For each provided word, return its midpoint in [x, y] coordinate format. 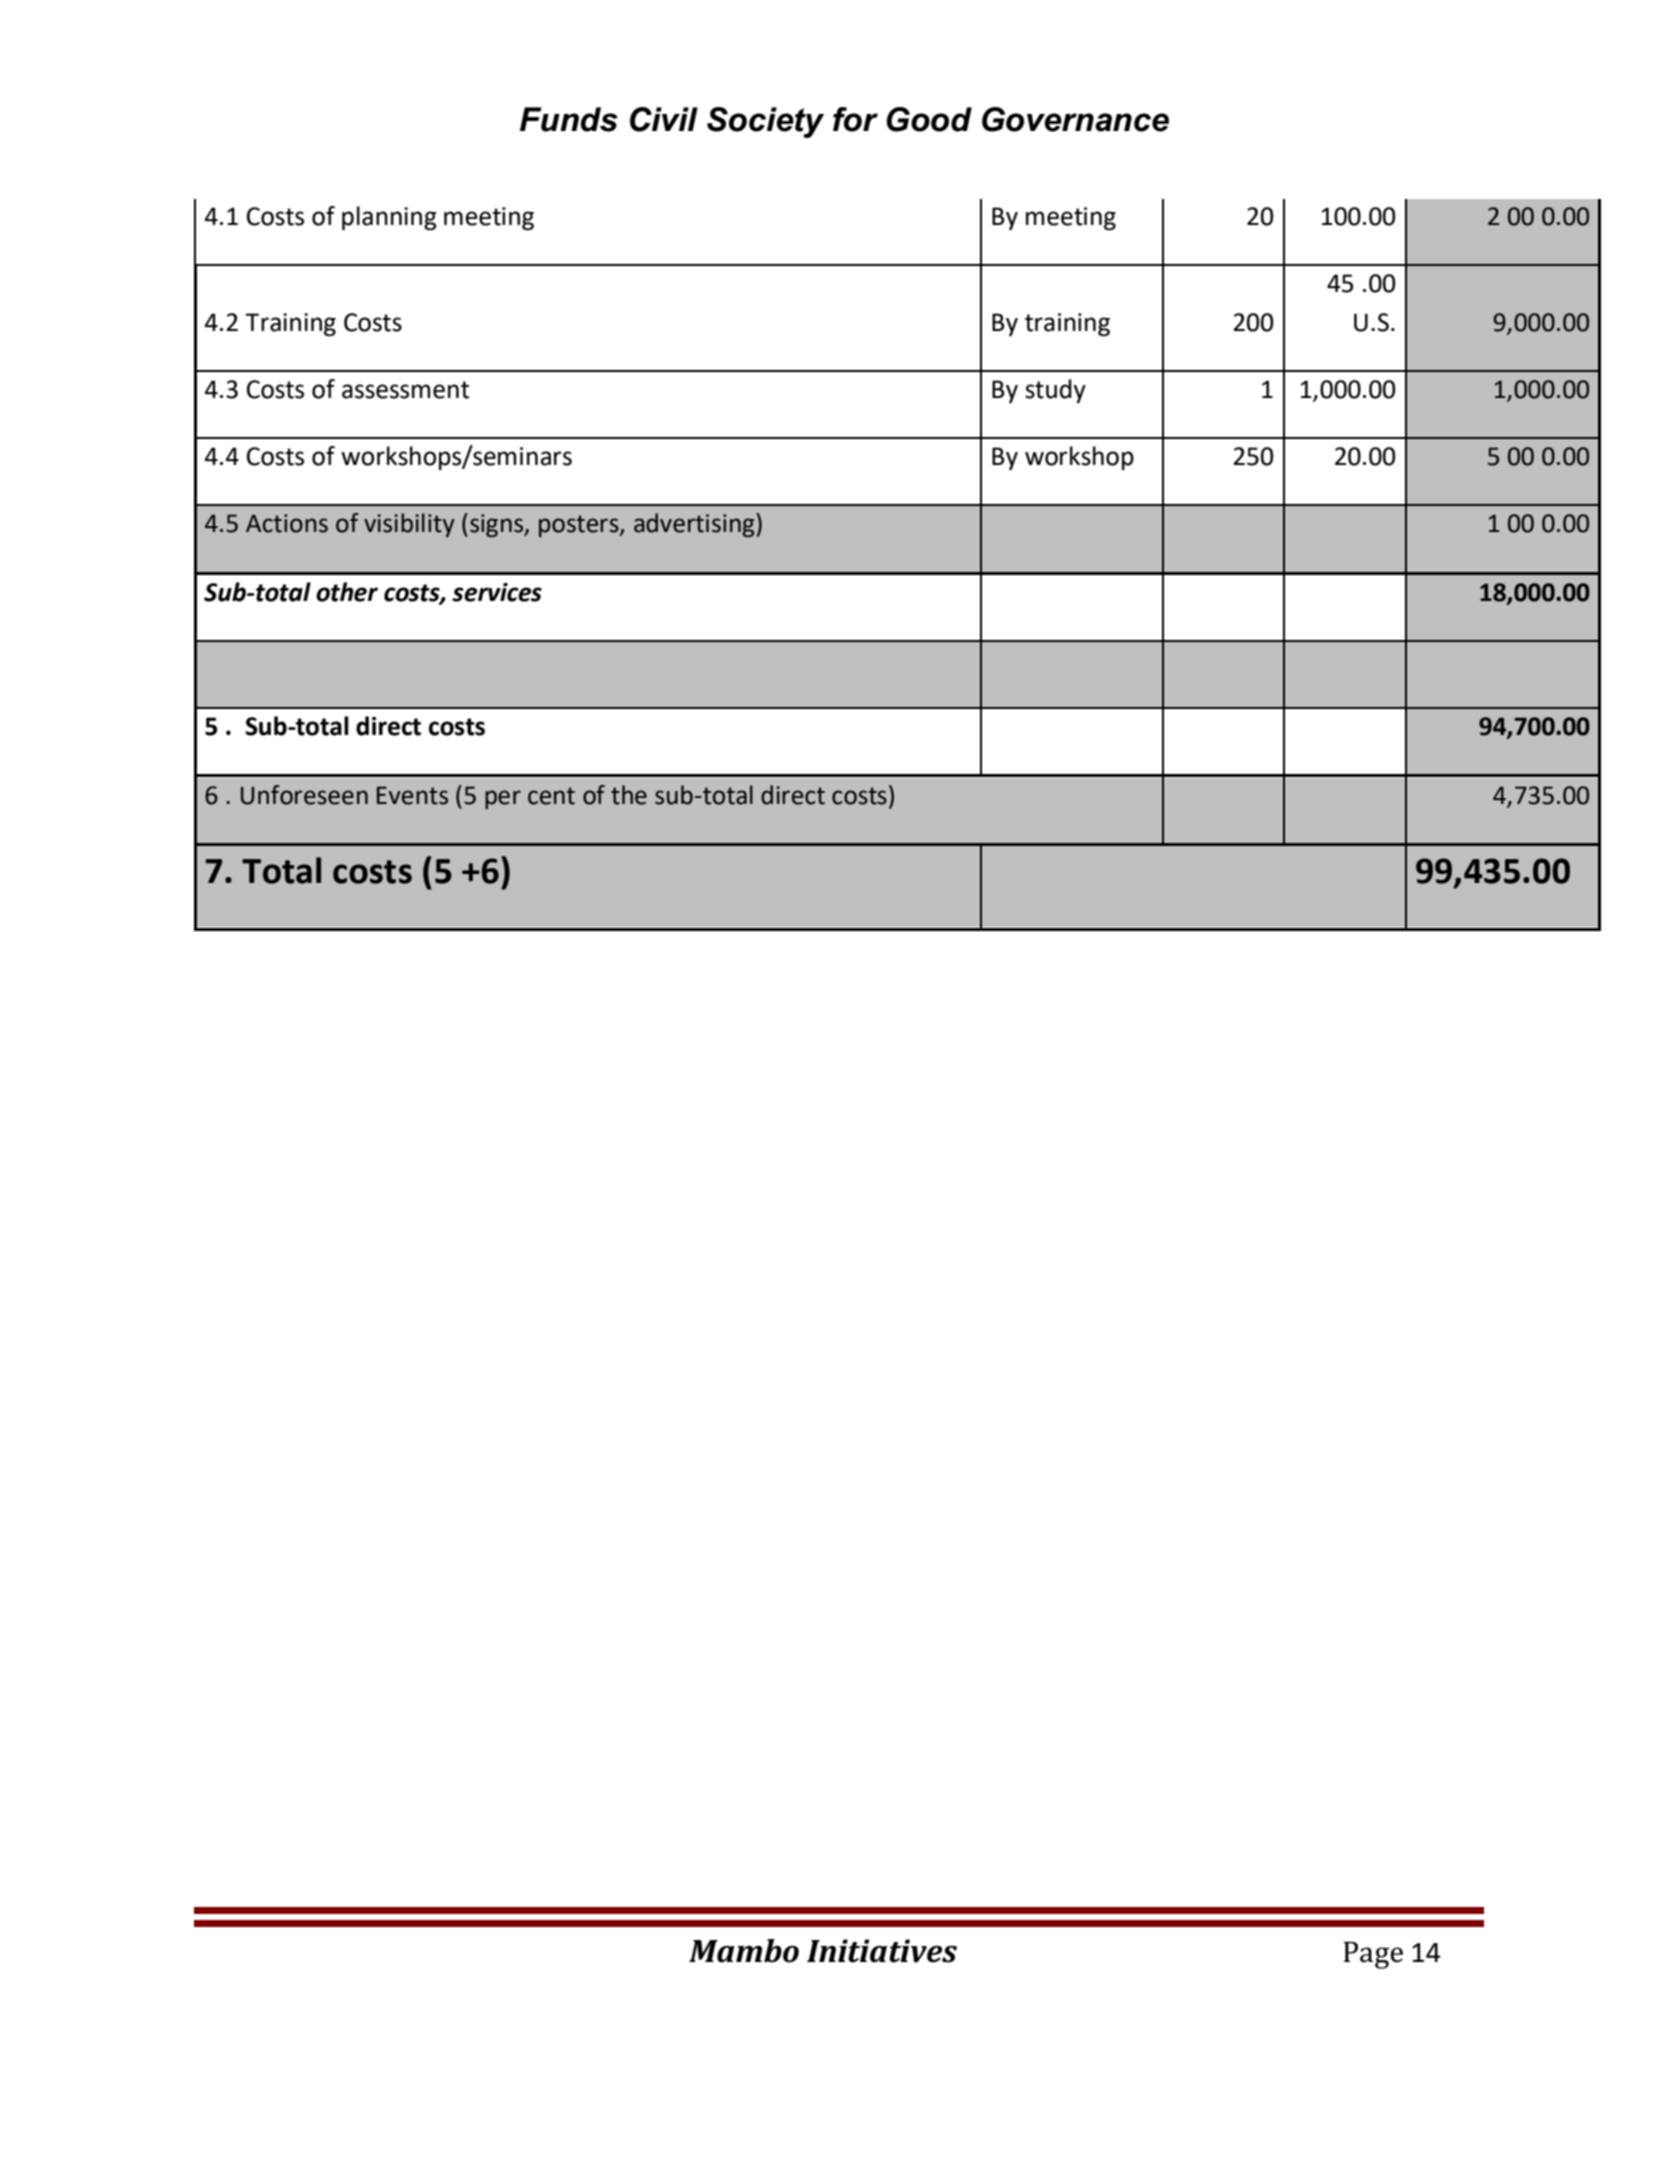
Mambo [744, 1951]
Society [765, 122]
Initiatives [882, 1951]
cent [551, 796]
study [1055, 391]
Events [412, 795]
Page [1373, 1955]
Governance [1075, 119]
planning [389, 218]
